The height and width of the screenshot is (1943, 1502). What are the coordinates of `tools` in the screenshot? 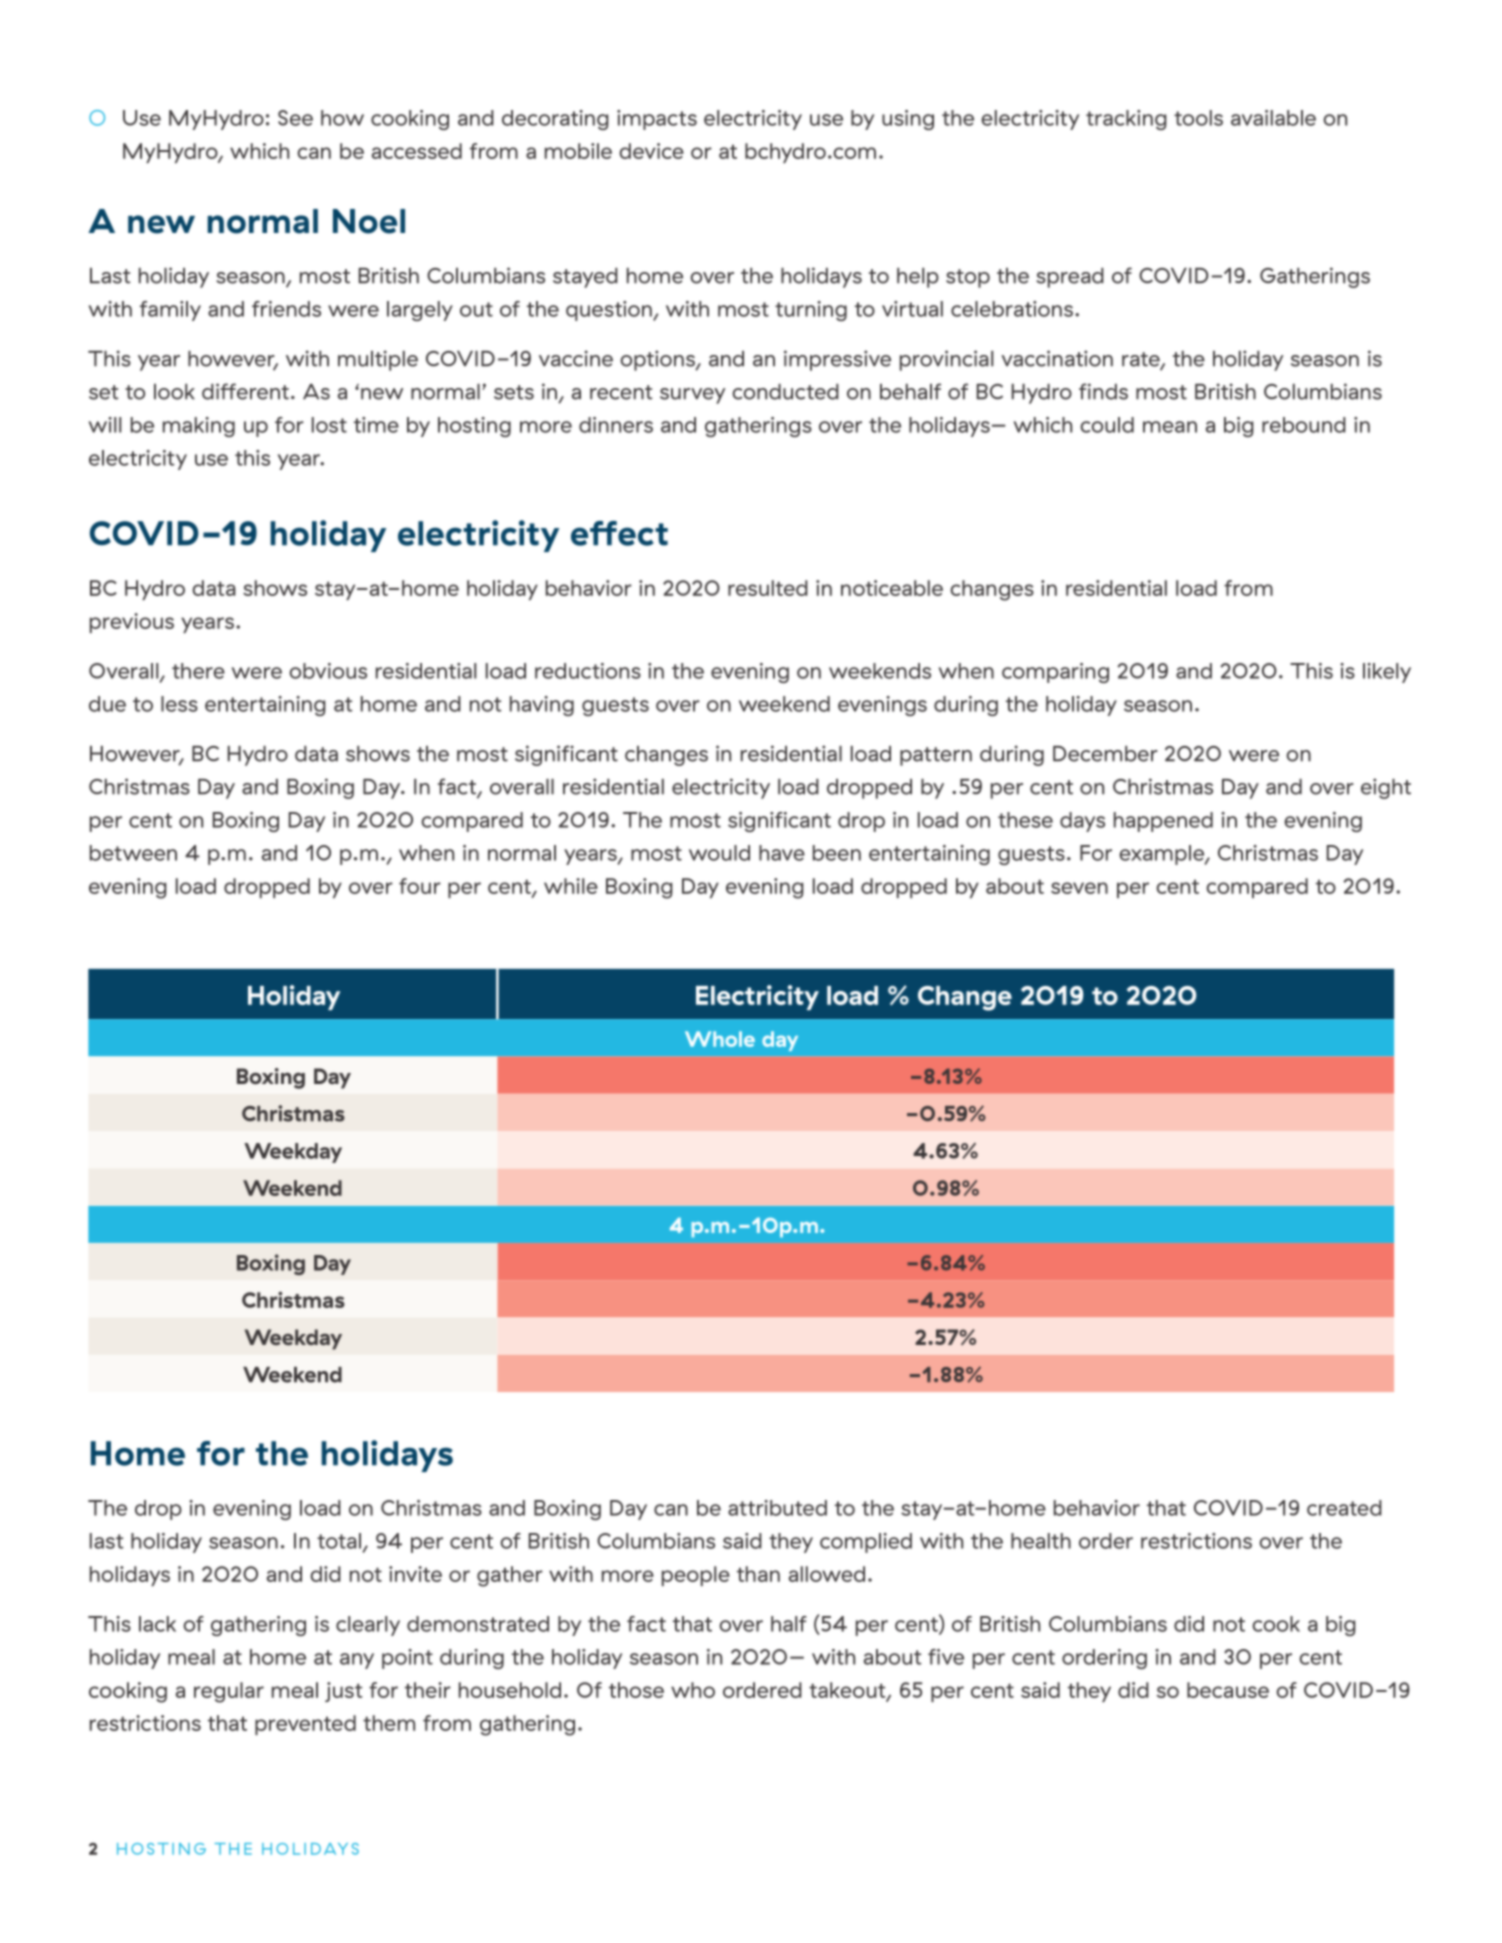 It's located at (1198, 118).
